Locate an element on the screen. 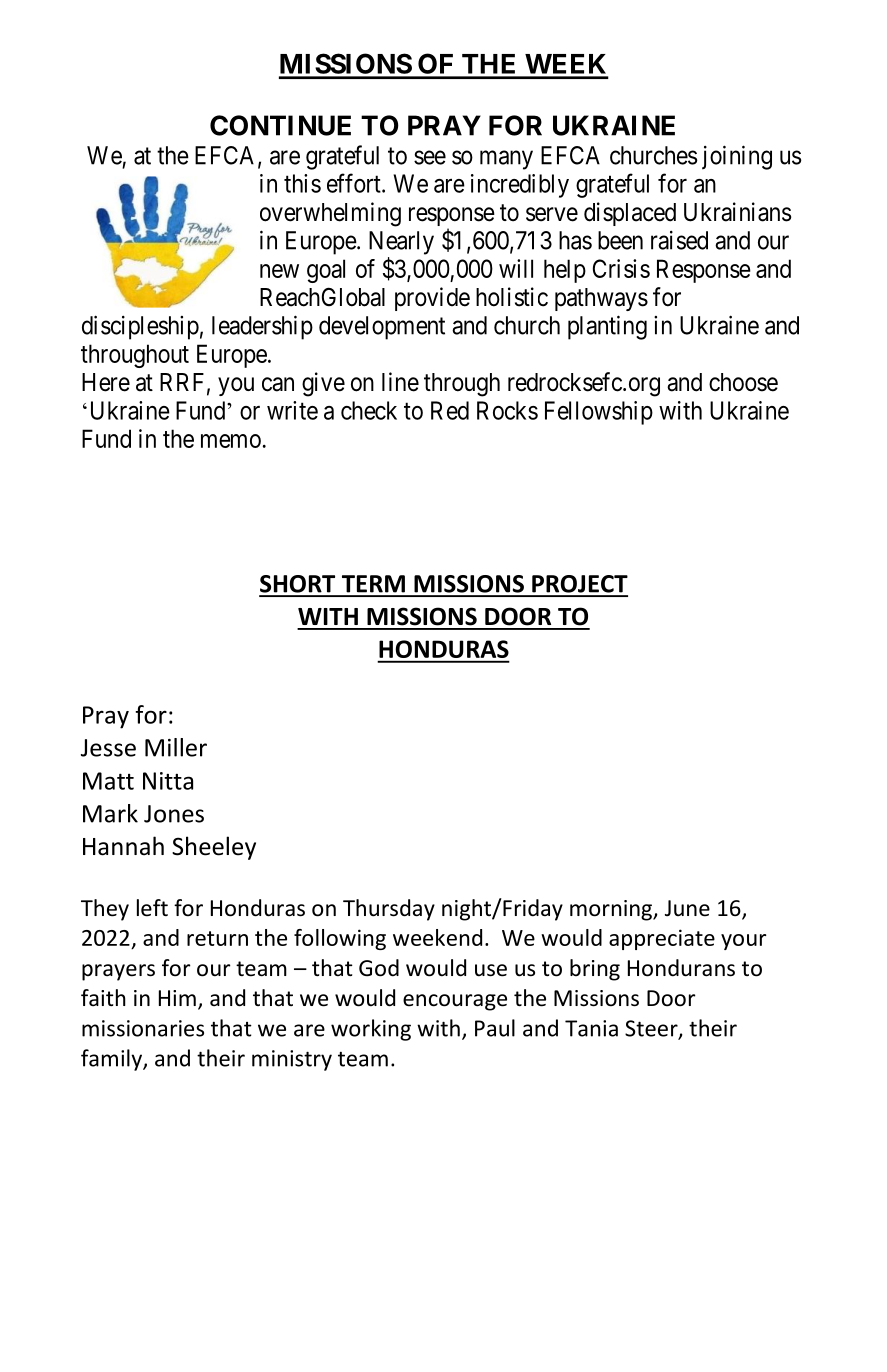  CONTINUE is located at coordinates (280, 125).
